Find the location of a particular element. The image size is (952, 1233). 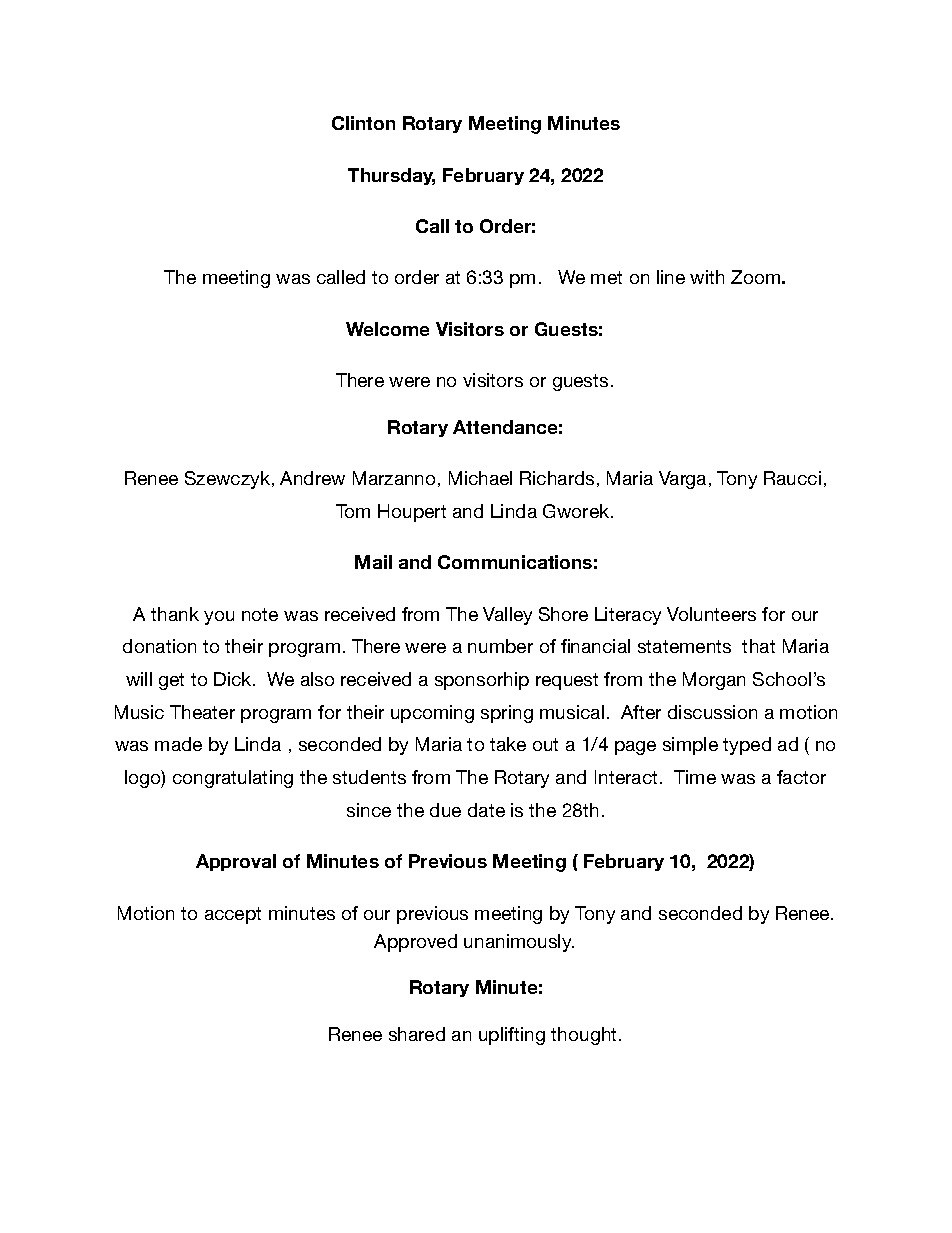

accept is located at coordinates (233, 915).
